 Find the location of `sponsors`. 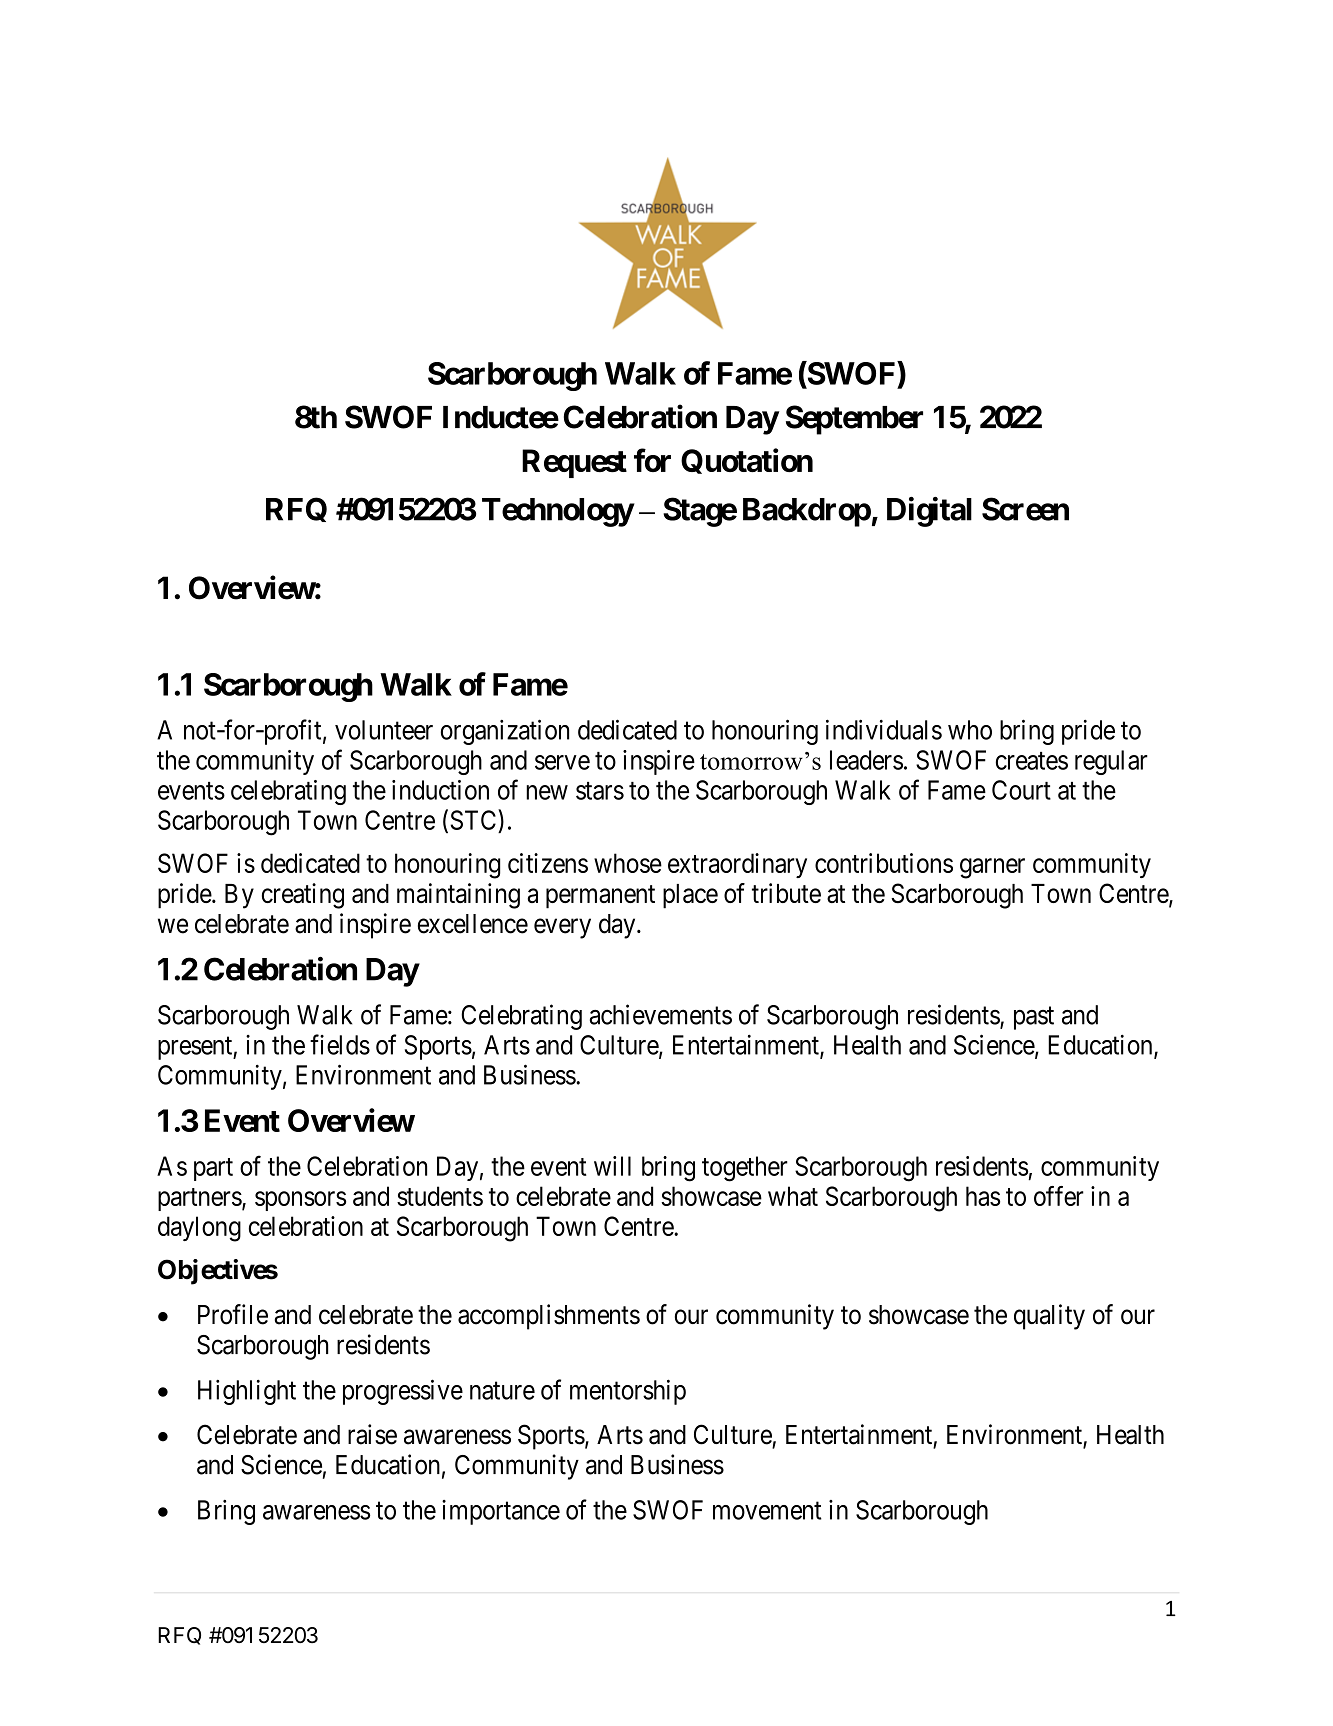

sponsors is located at coordinates (300, 1201).
